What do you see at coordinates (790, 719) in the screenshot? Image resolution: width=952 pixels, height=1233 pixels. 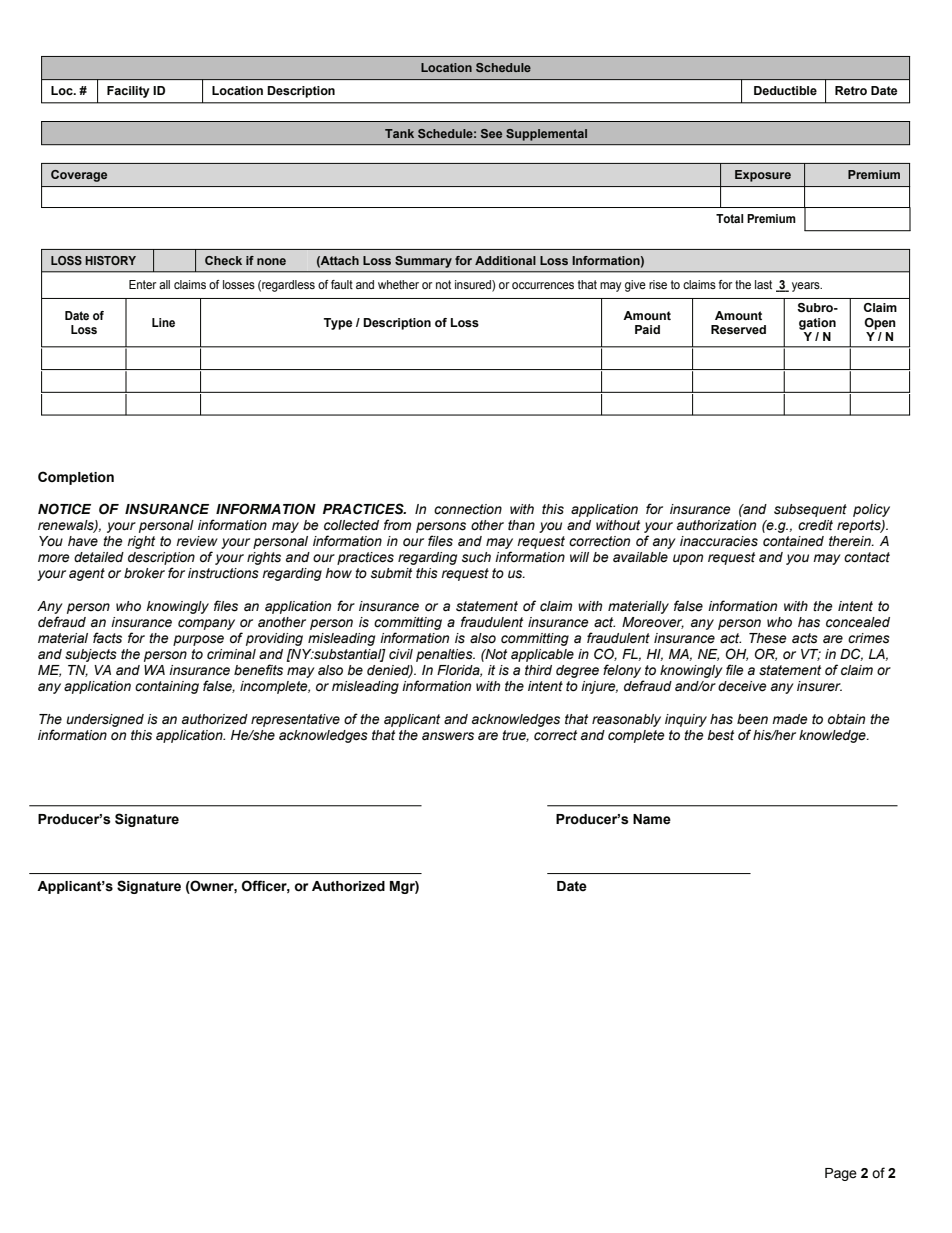 I see `made` at bounding box center [790, 719].
